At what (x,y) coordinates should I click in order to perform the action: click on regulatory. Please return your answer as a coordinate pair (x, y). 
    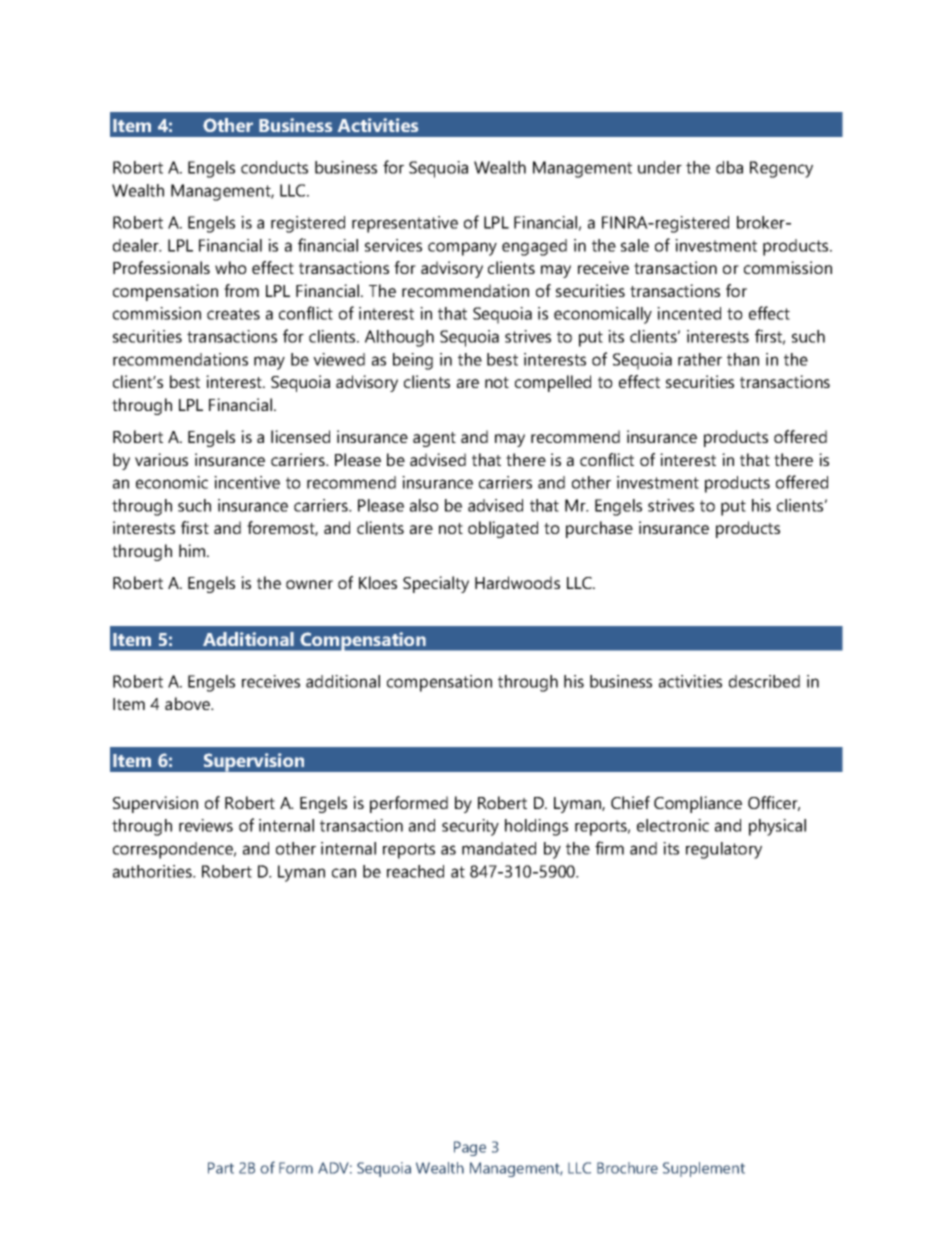
    Looking at the image, I should click on (724, 850).
